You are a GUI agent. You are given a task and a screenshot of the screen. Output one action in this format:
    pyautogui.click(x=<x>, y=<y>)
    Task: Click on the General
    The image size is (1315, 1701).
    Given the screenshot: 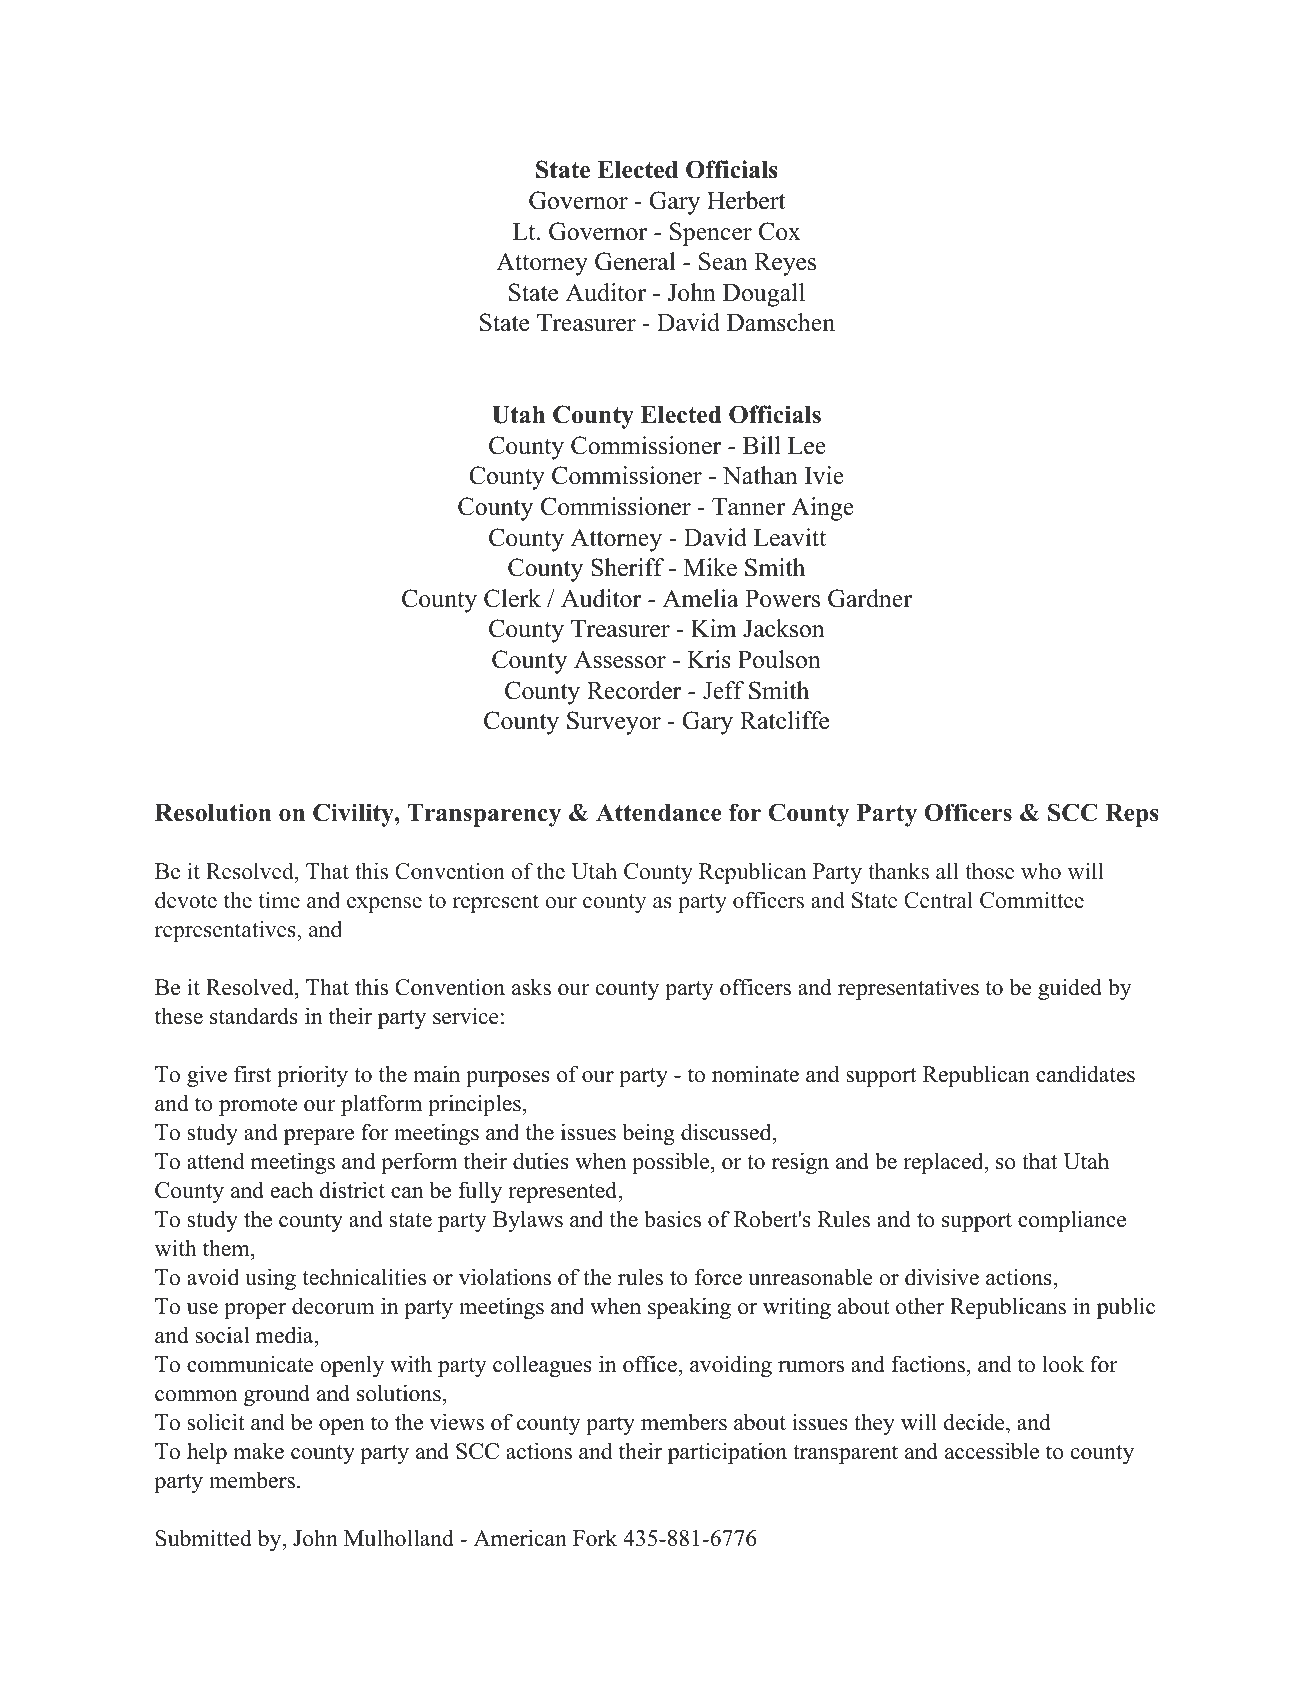 What is the action you would take?
    pyautogui.click(x=635, y=261)
